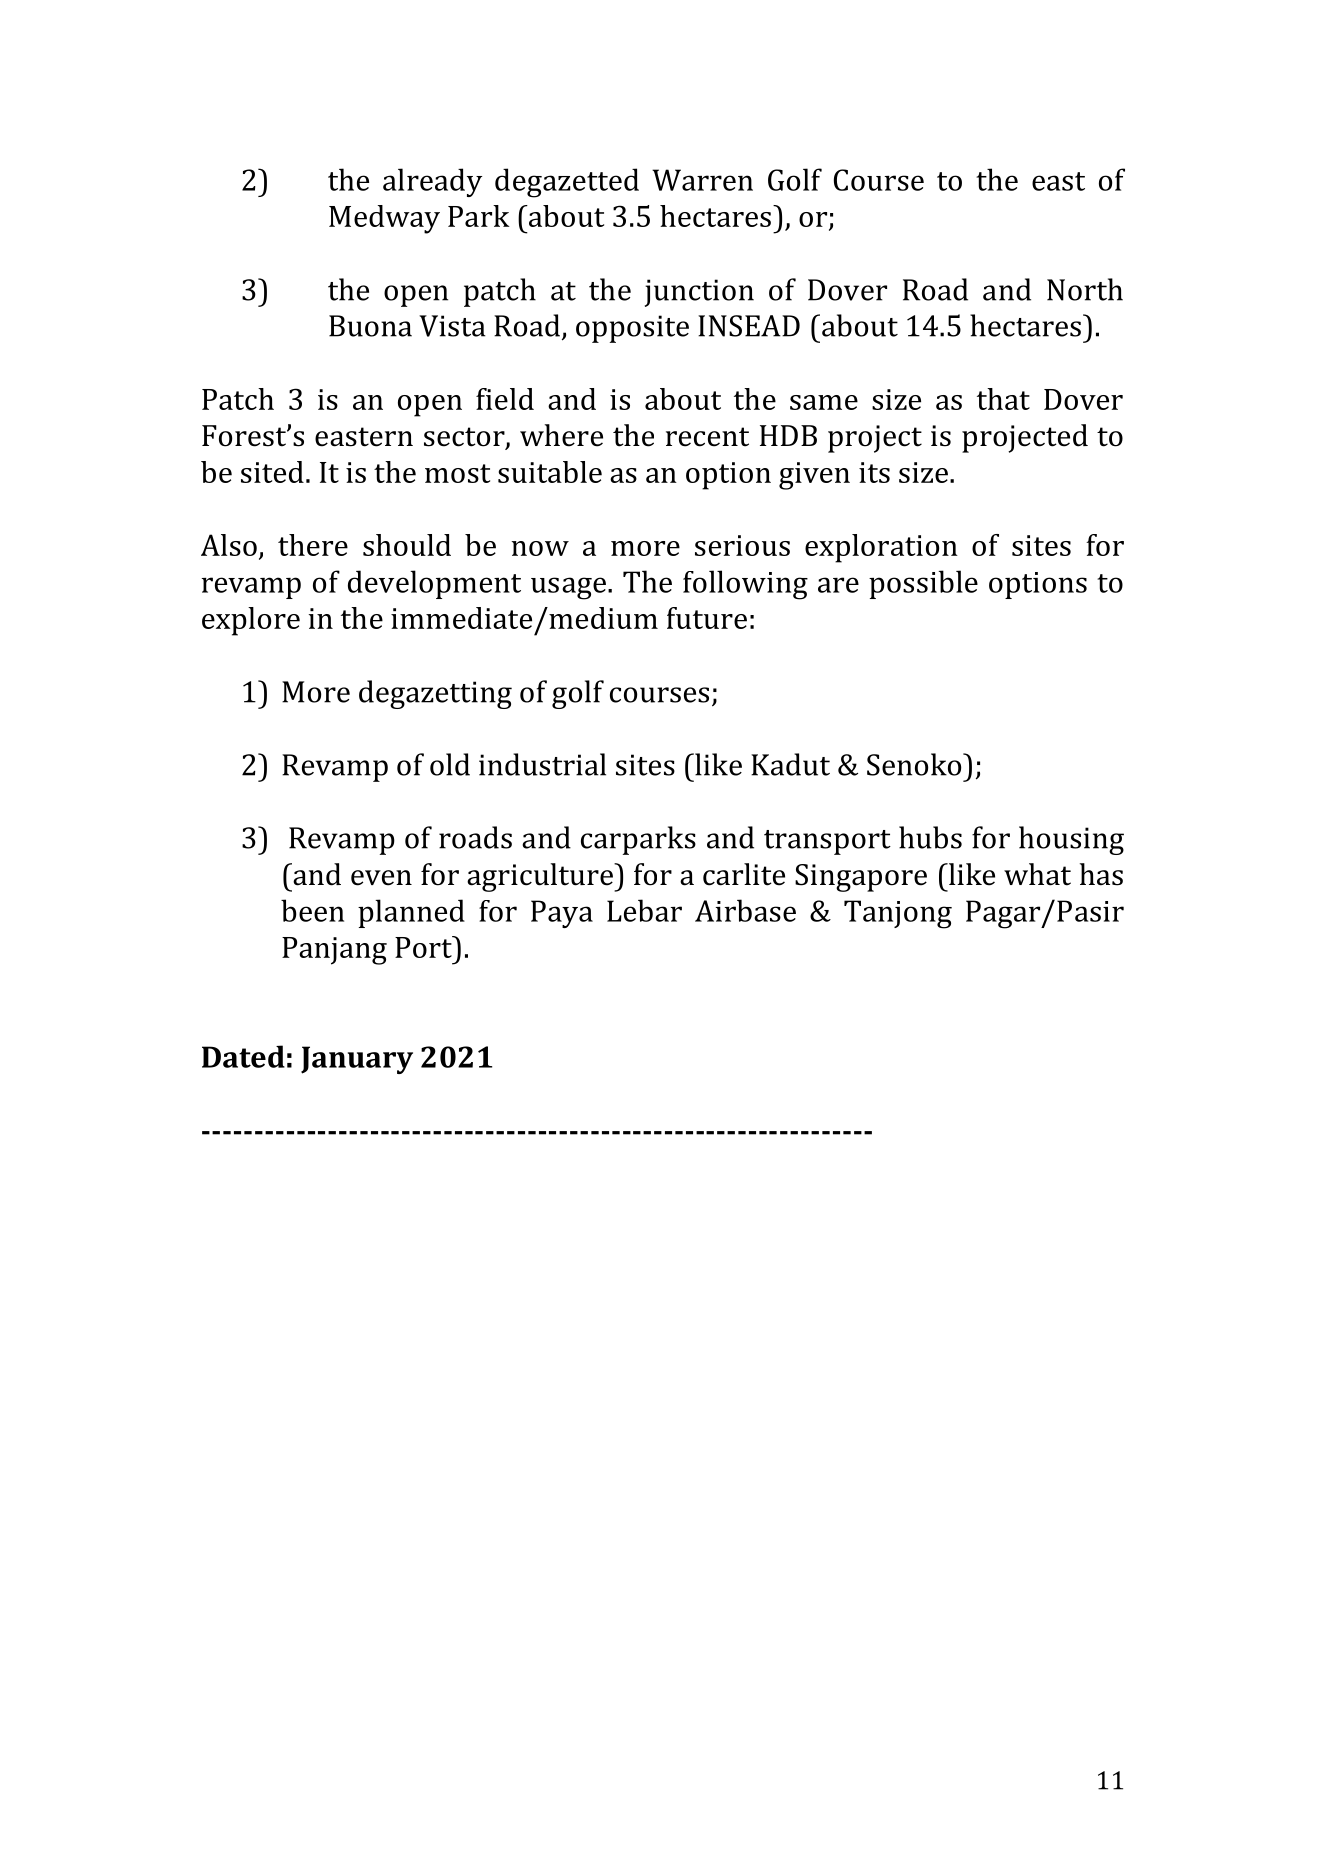 This screenshot has width=1325, height=1875. What do you see at coordinates (357, 1060) in the screenshot?
I see `January` at bounding box center [357, 1060].
